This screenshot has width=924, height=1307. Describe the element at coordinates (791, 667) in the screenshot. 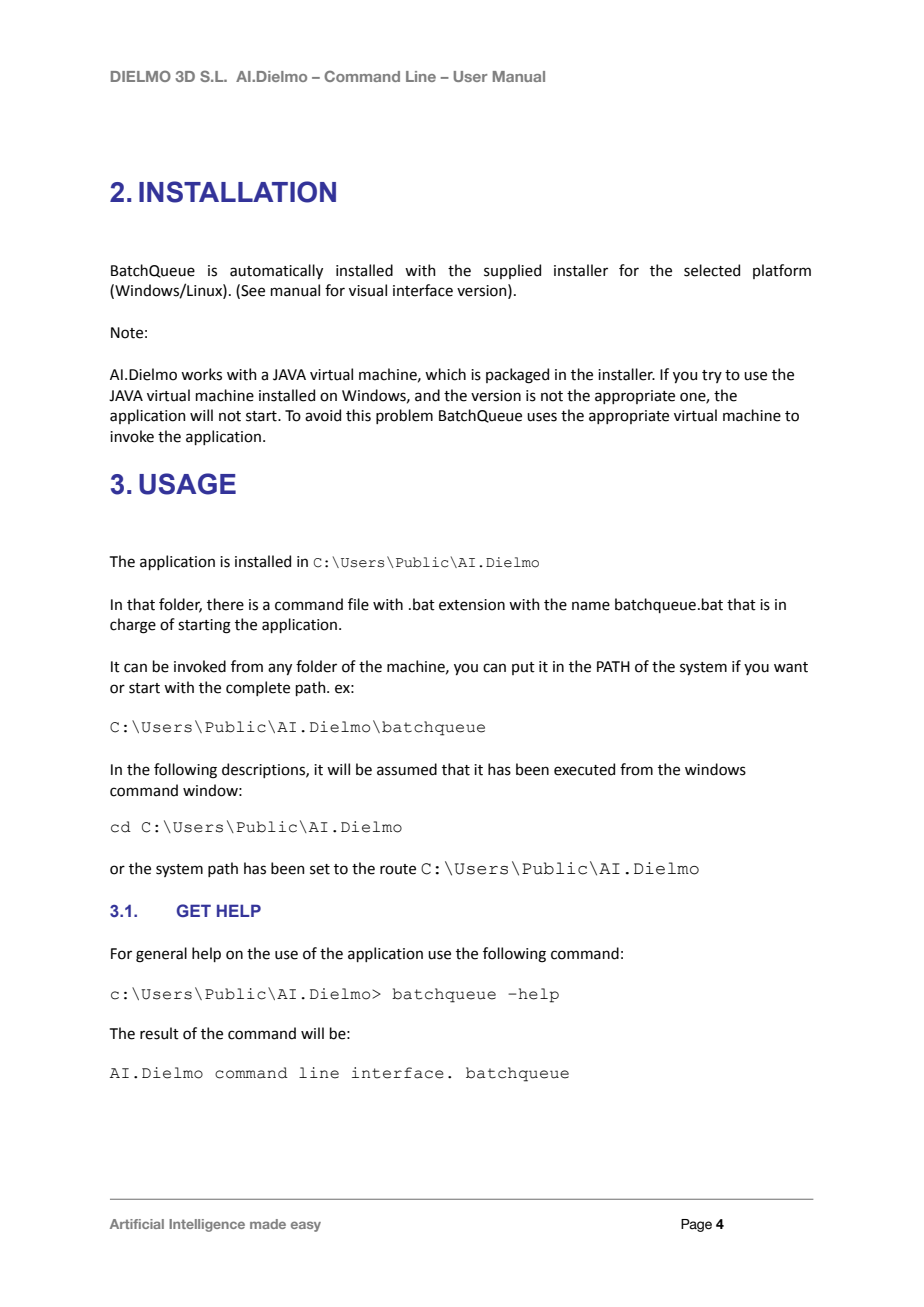

I see `want` at that location.
